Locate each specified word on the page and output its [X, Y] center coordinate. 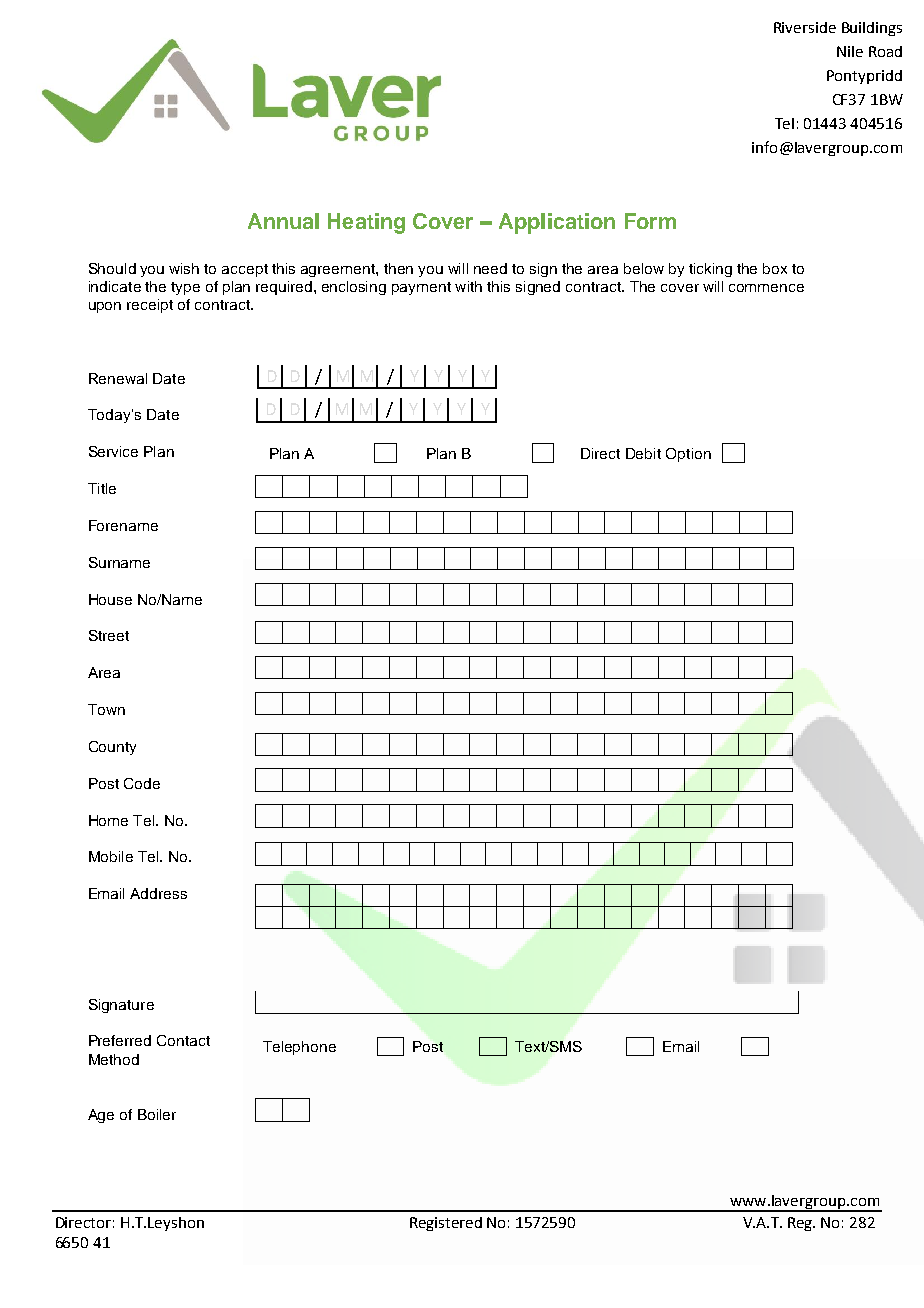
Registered [446, 1224]
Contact [183, 1040]
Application [557, 223]
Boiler [157, 1114]
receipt [150, 306]
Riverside [805, 27]
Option [688, 455]
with [468, 286]
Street [109, 635]
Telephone [299, 1048]
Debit [643, 453]
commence [766, 288]
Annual [283, 221]
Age [101, 1116]
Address [158, 893]
